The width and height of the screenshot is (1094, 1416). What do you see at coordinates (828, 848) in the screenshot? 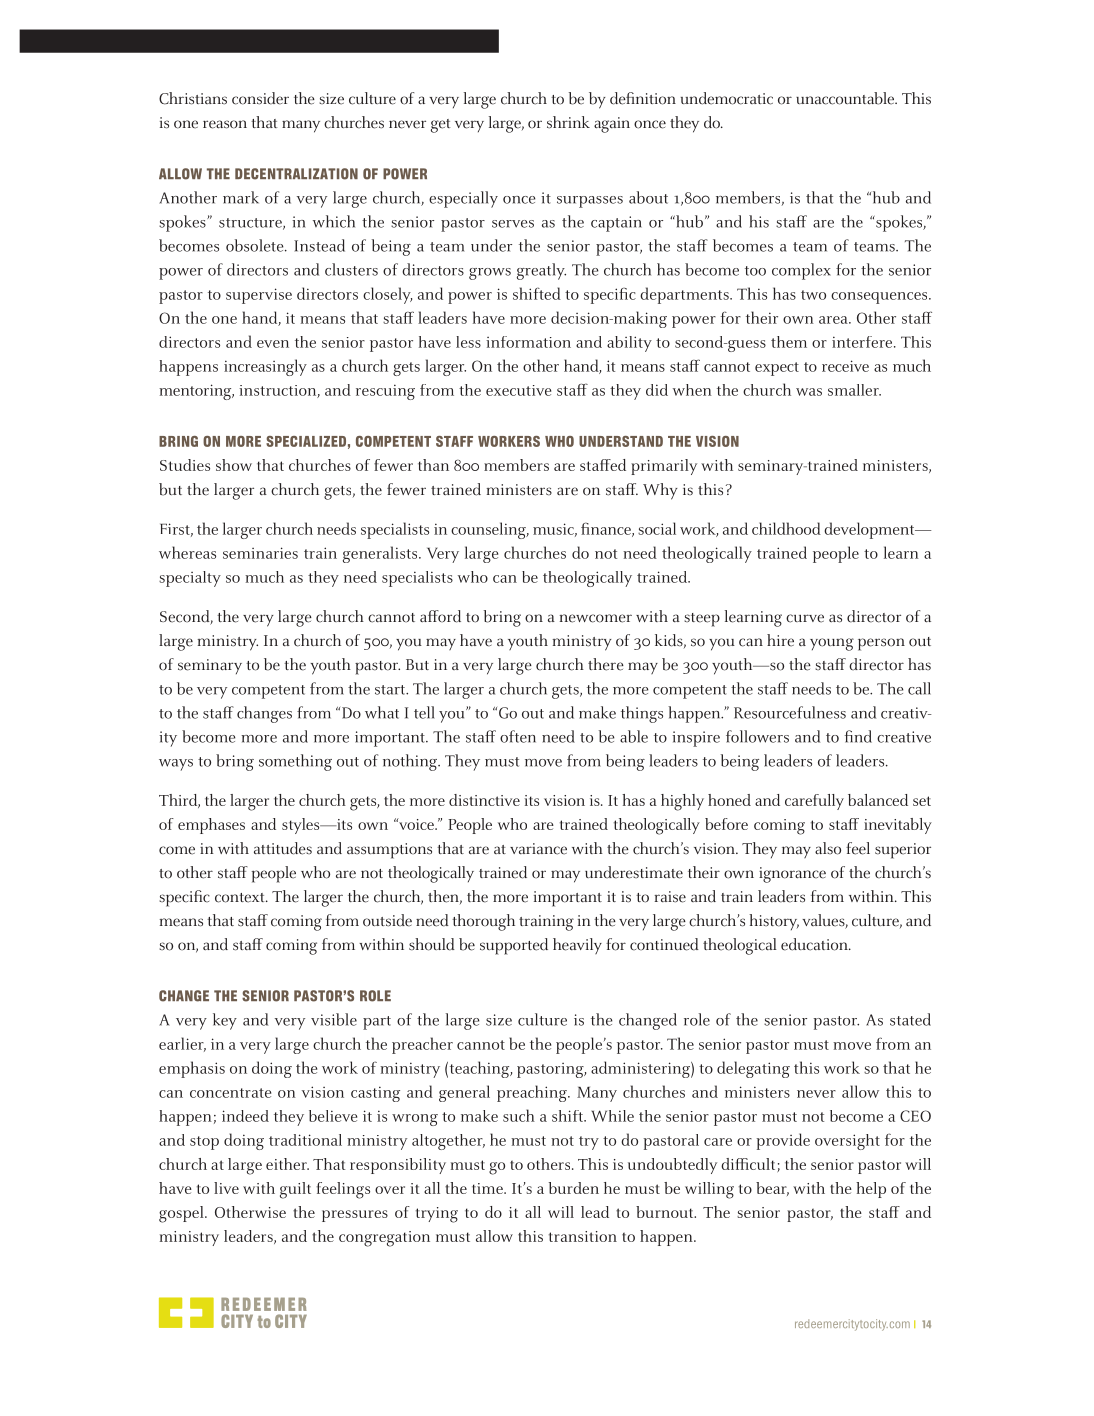
I see `also` at bounding box center [828, 848].
